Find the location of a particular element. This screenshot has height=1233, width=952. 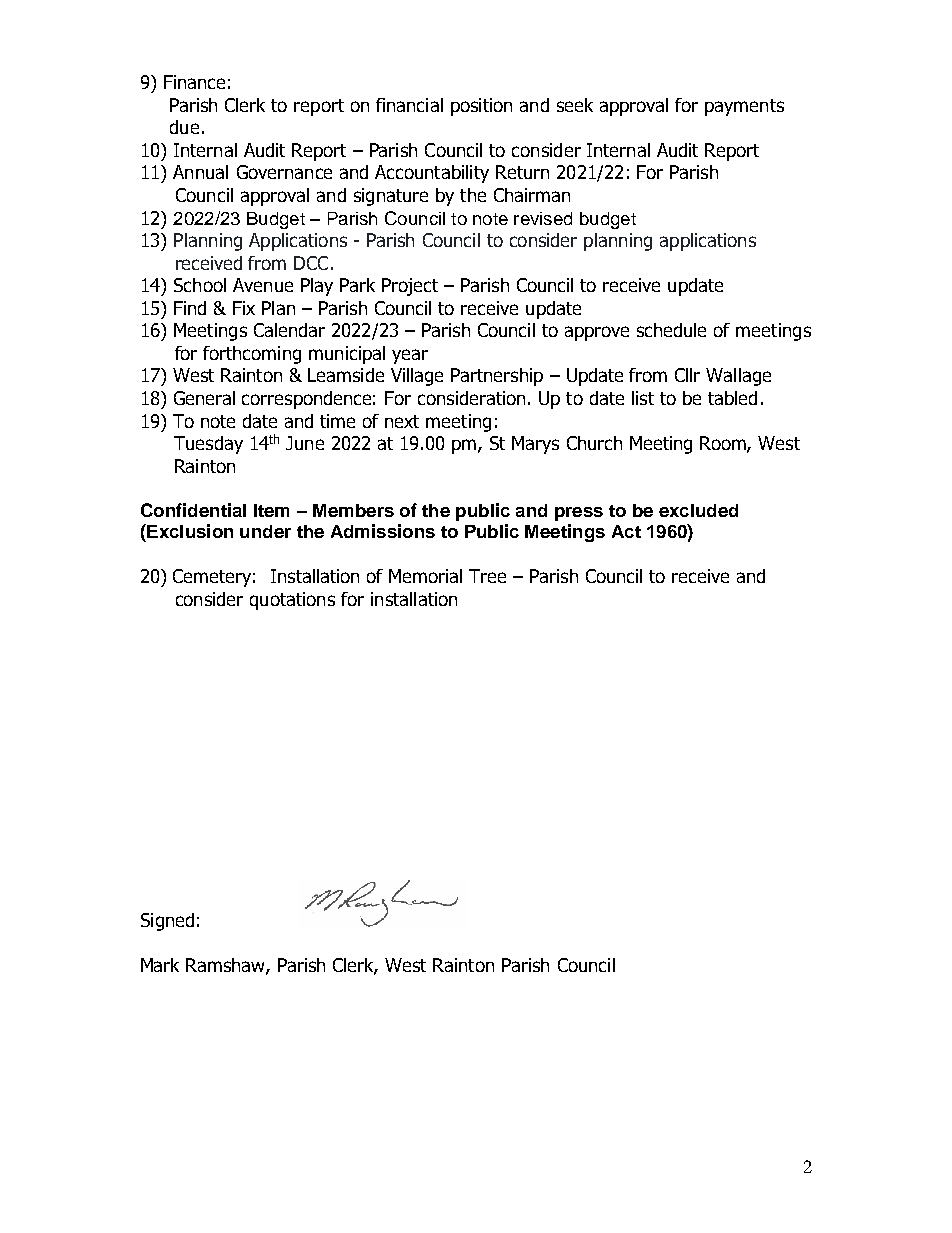

payments is located at coordinates (744, 107).
